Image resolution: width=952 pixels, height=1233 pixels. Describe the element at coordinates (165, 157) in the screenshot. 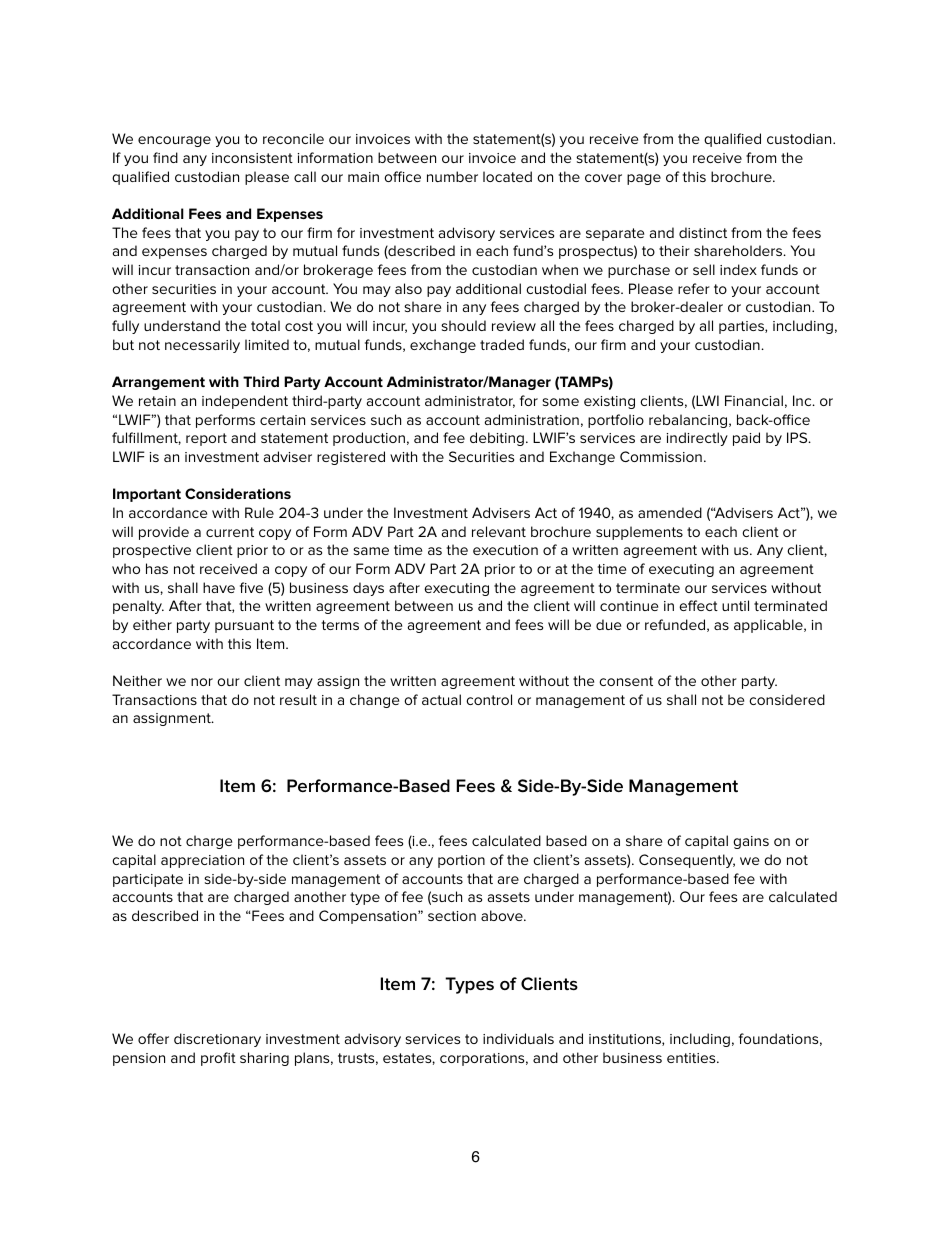

I see `find` at that location.
